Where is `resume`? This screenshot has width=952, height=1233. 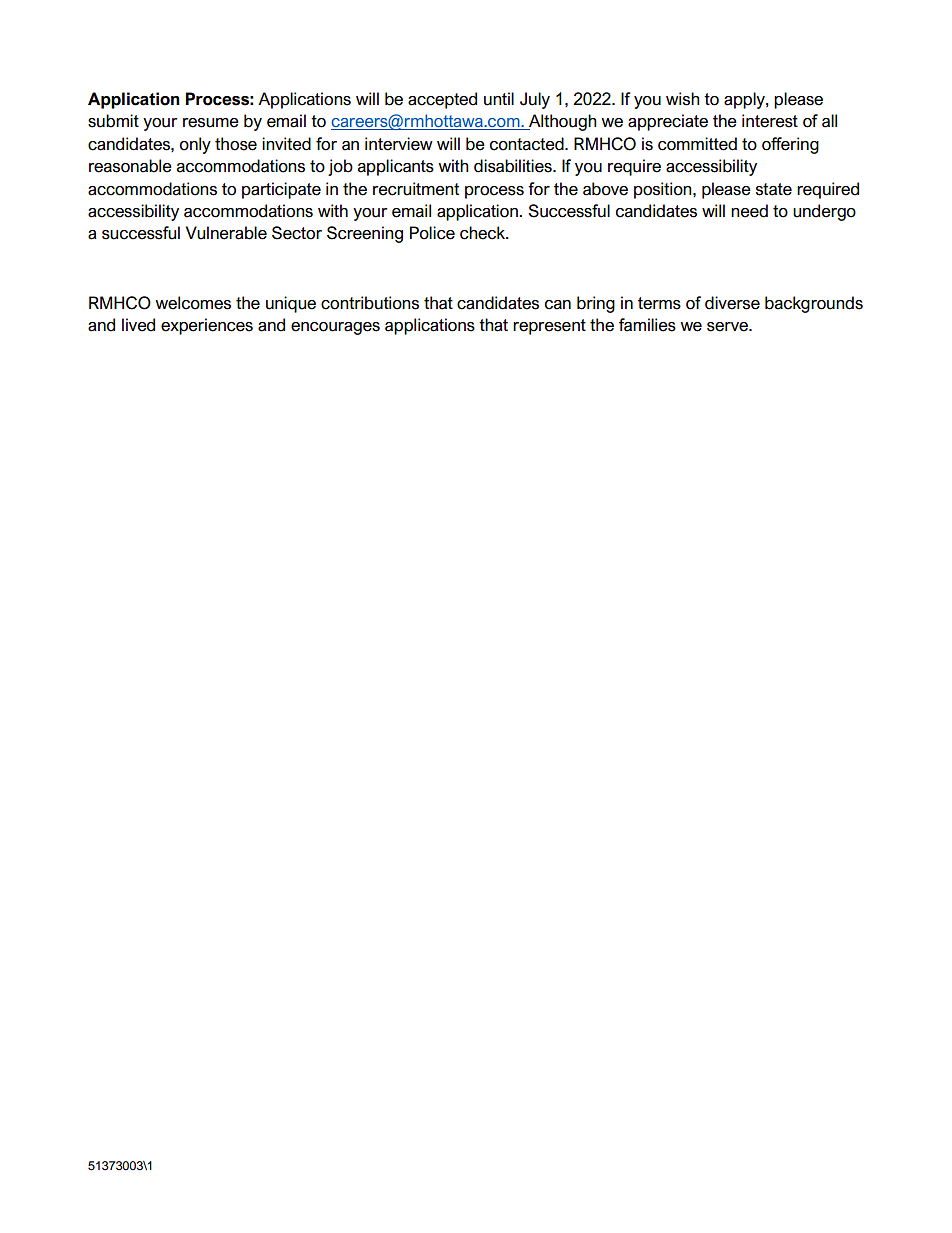 resume is located at coordinates (211, 123).
